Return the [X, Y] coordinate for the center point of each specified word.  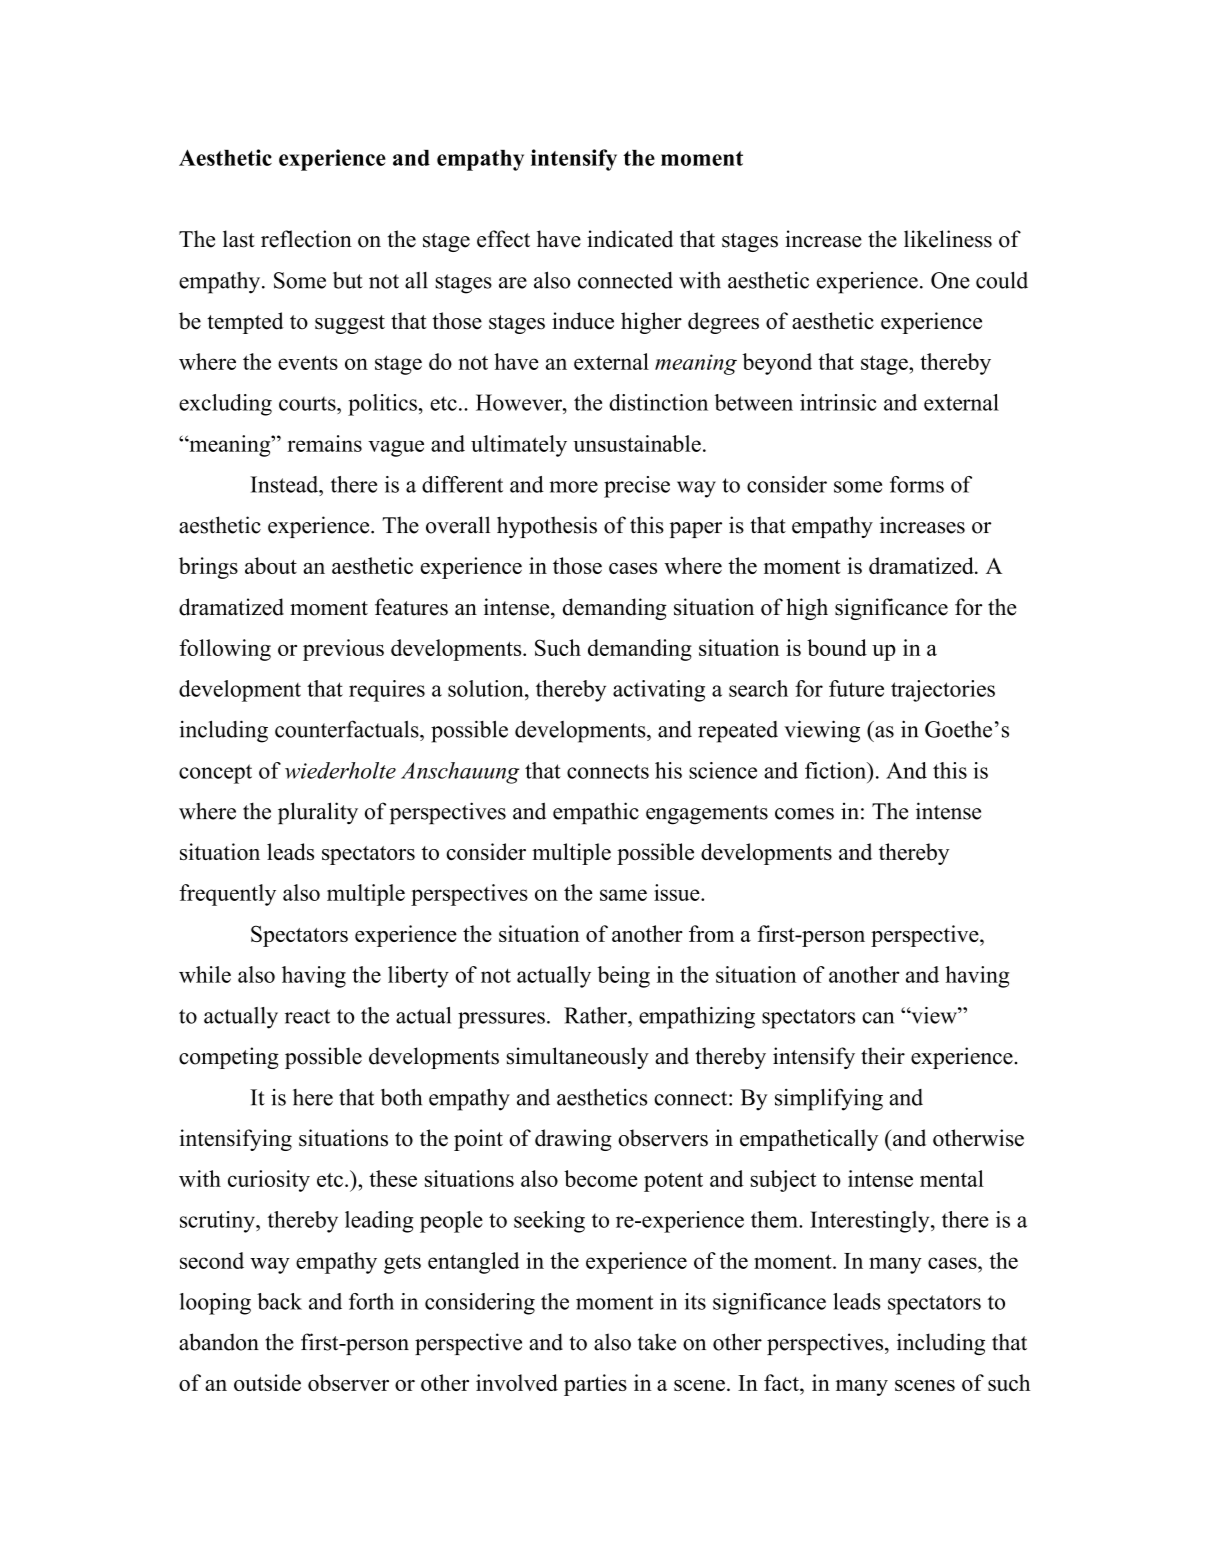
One [950, 280]
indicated [630, 239]
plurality [318, 813]
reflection [306, 239]
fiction [837, 770]
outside [267, 1382]
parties [595, 1385]
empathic [596, 813]
